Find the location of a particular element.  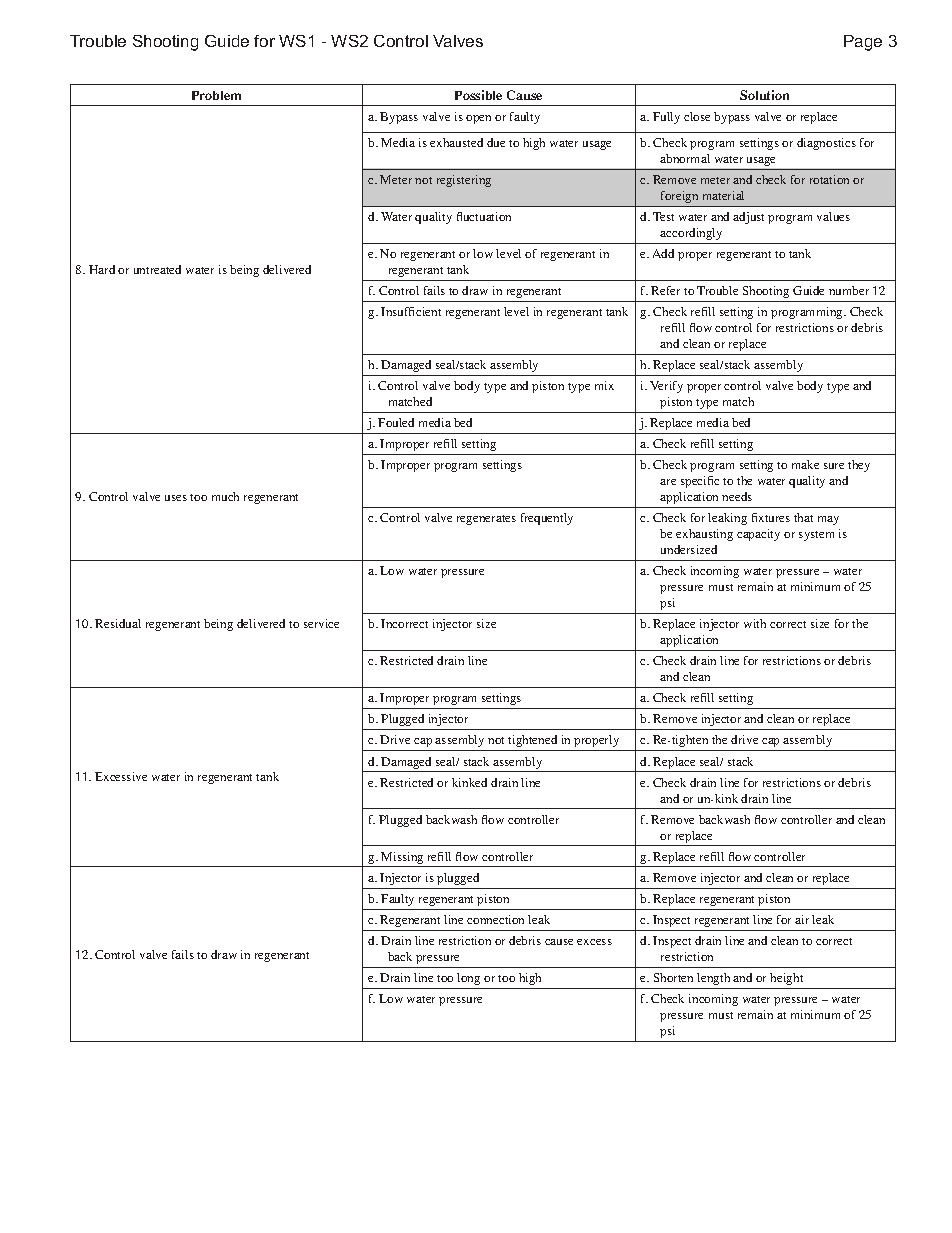

Solution is located at coordinates (764, 95).
